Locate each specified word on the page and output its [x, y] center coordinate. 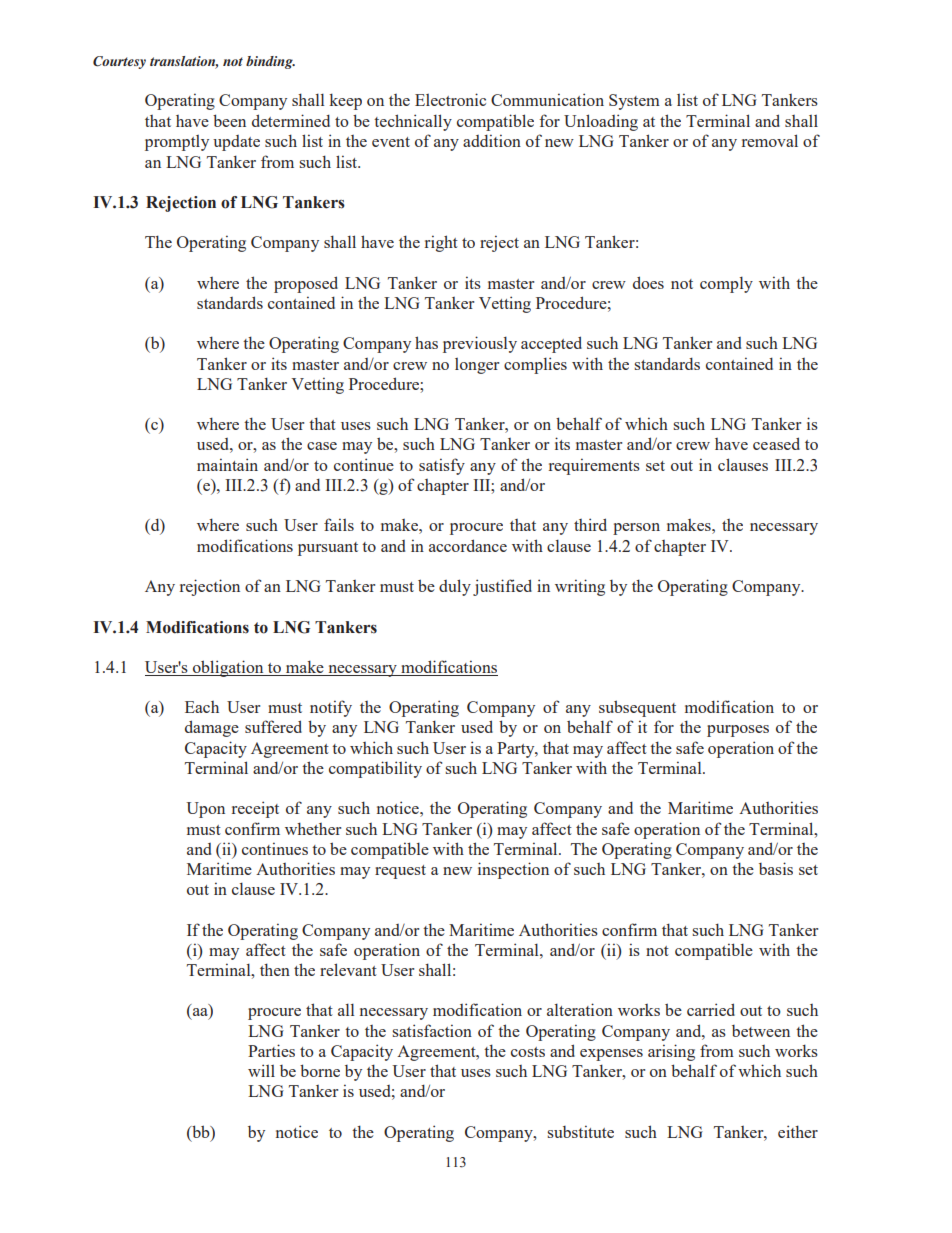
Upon [205, 810]
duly [455, 587]
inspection [513, 870]
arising [671, 1052]
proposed [306, 284]
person [636, 529]
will [261, 1070]
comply [726, 285]
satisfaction [432, 1030]
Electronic [450, 99]
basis [776, 868]
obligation [228, 668]
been [229, 120]
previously [480, 344]
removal [770, 140]
